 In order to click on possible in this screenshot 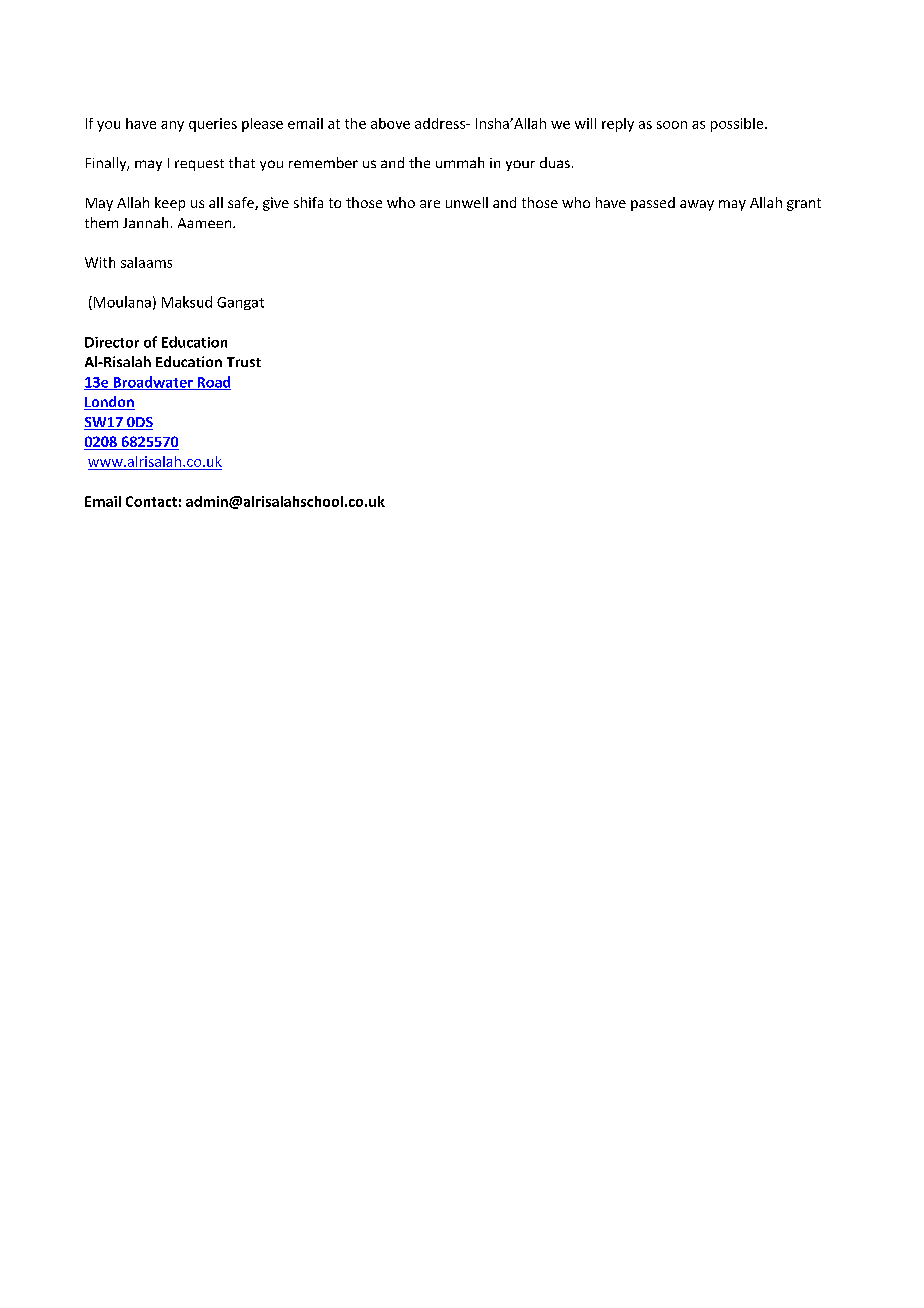, I will do `click(737, 125)`.
